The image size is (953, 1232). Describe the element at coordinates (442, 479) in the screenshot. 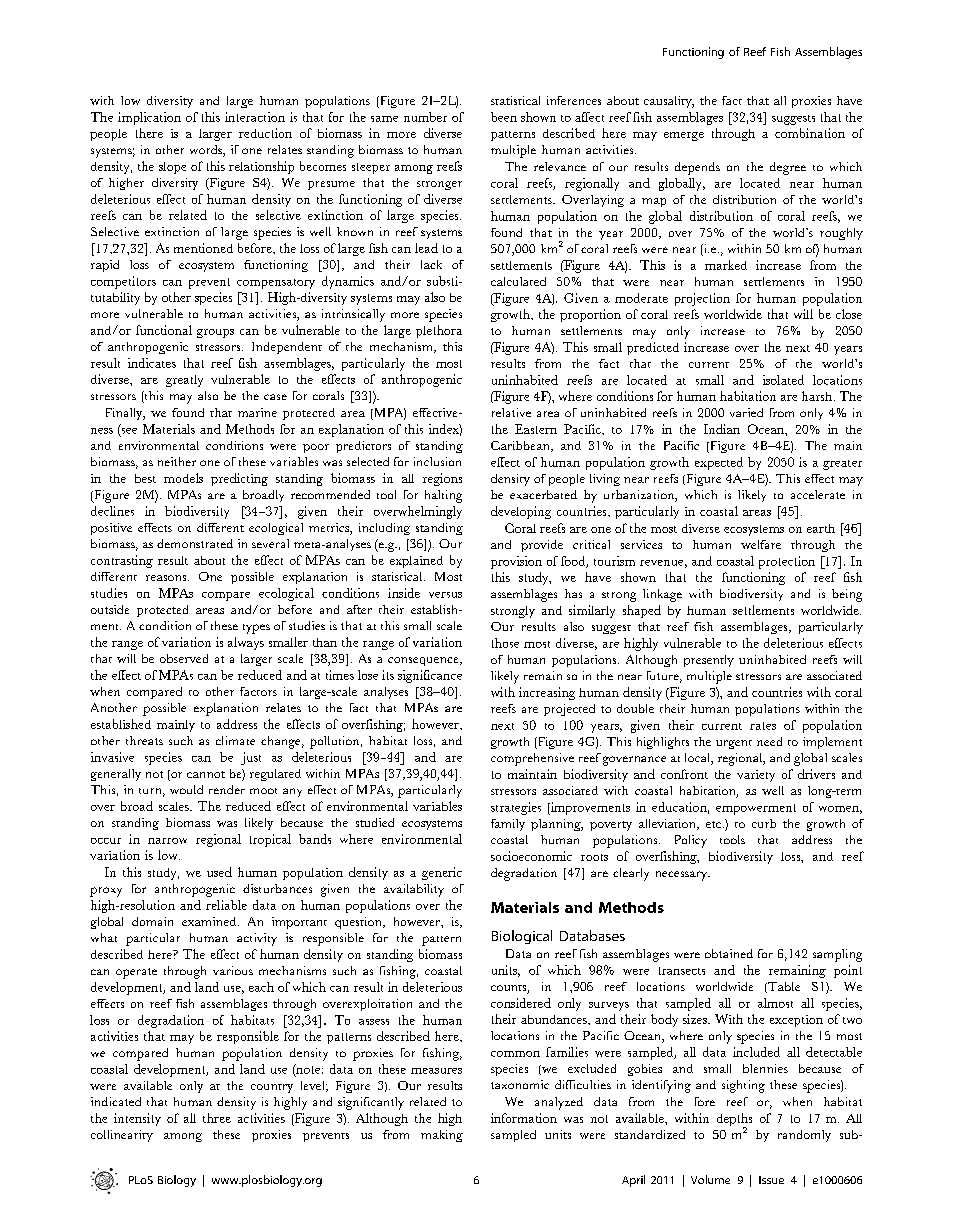

I see `regions` at that location.
